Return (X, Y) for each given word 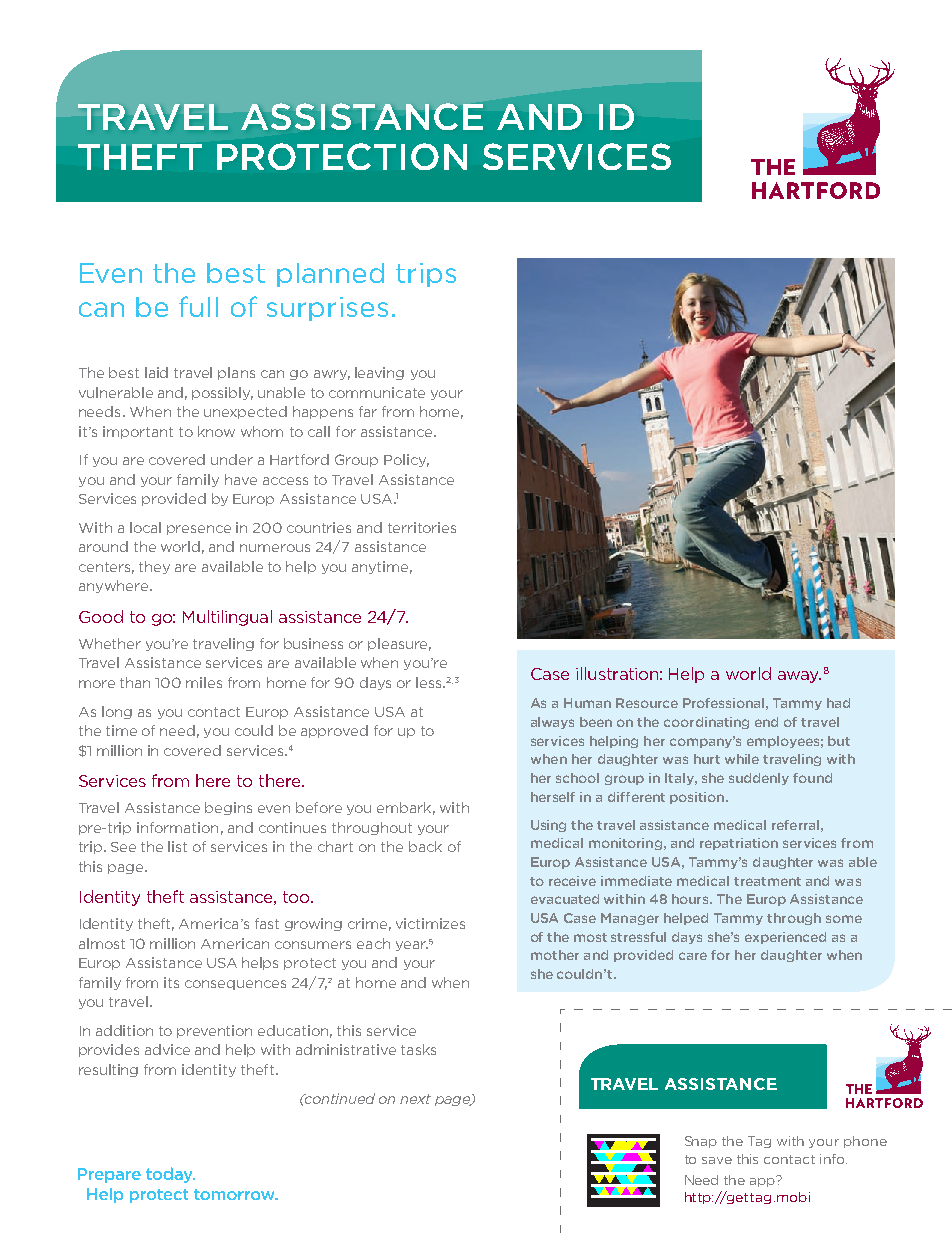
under (232, 459)
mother (555, 955)
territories (422, 527)
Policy (406, 460)
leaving (379, 373)
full (198, 306)
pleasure (399, 644)
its (171, 982)
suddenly (759, 779)
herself (553, 797)
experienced (785, 938)
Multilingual (227, 618)
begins (228, 808)
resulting (108, 1070)
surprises (327, 309)
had (838, 703)
